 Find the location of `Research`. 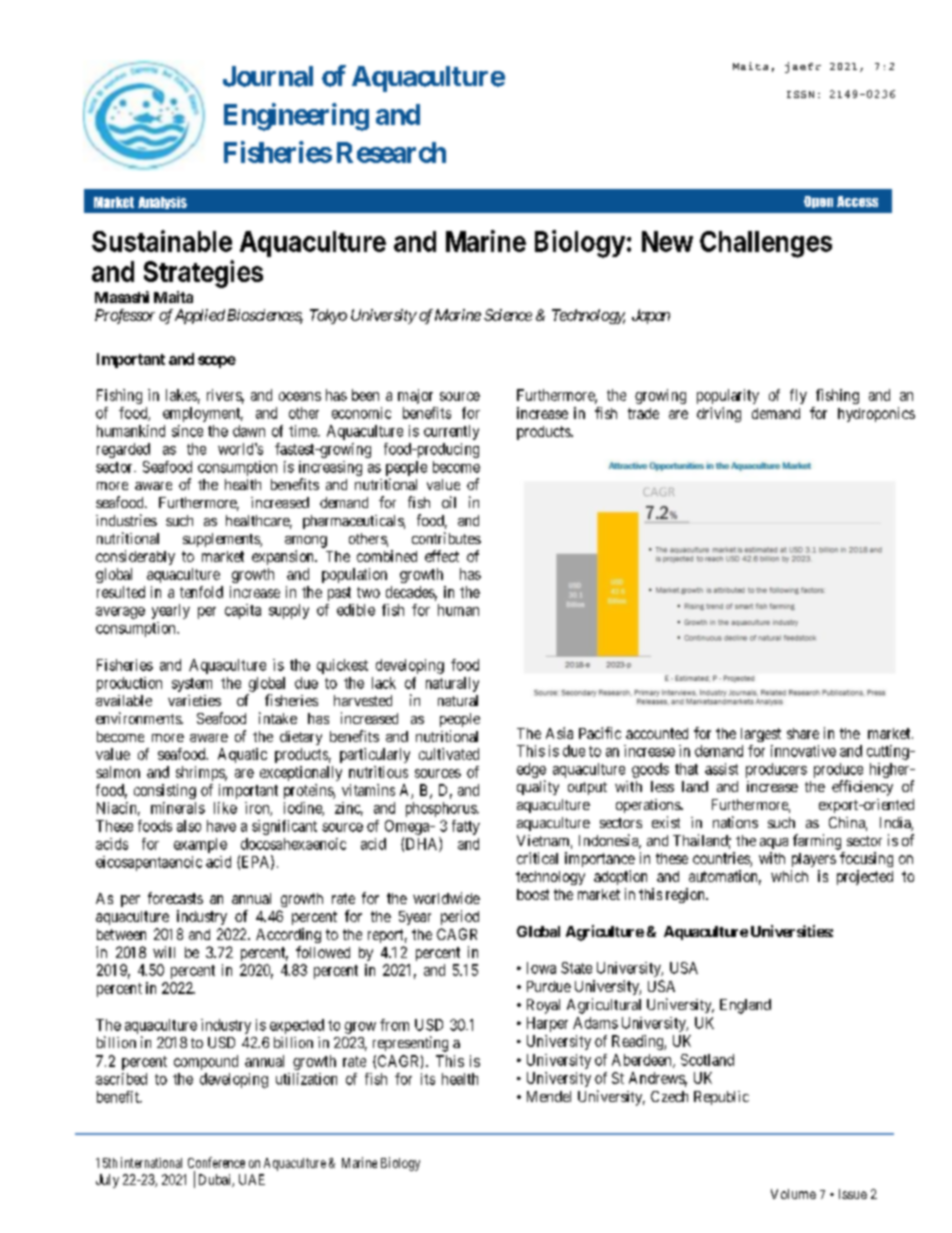

Research is located at coordinates (391, 152).
